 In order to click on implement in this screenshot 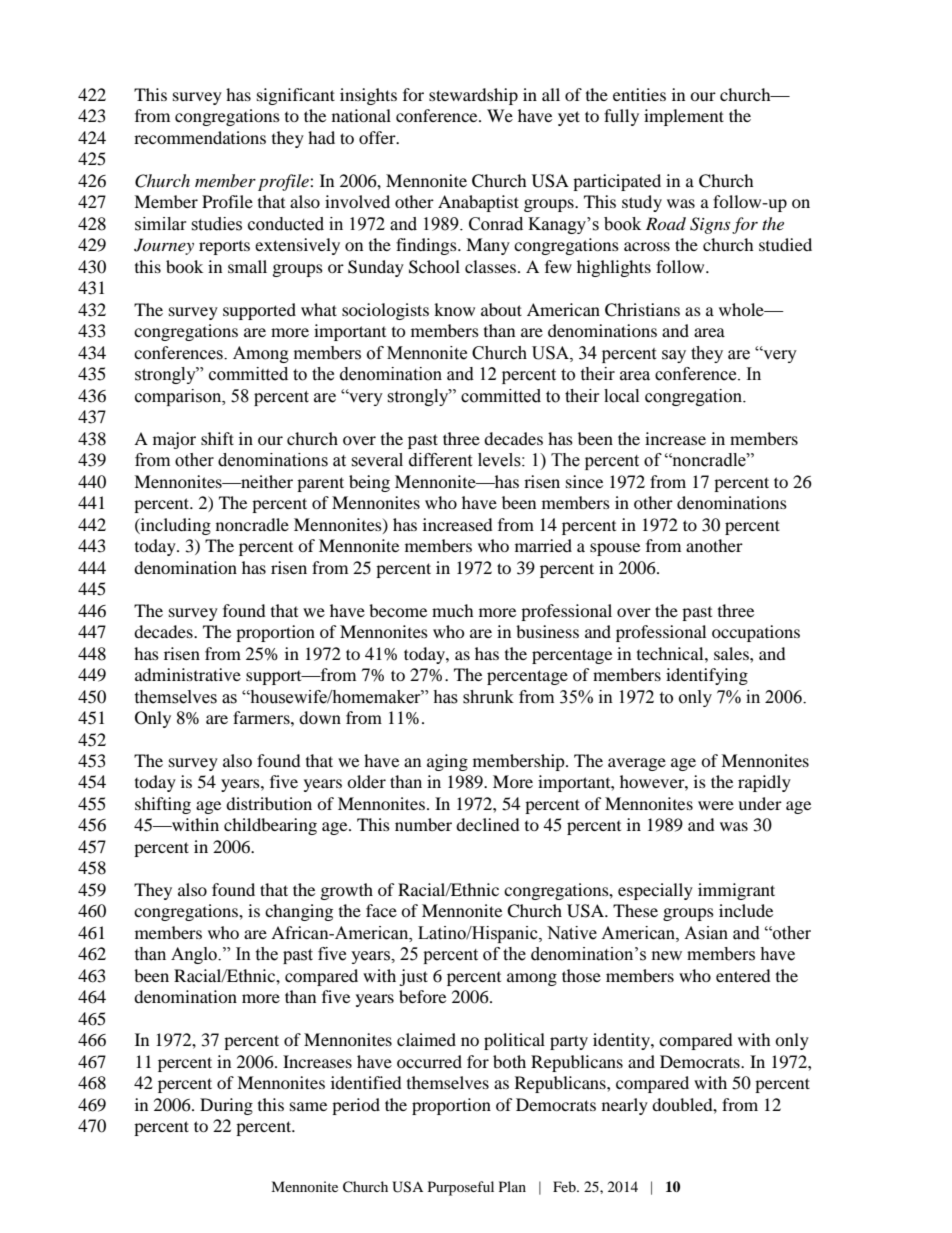, I will do `click(684, 117)`.
